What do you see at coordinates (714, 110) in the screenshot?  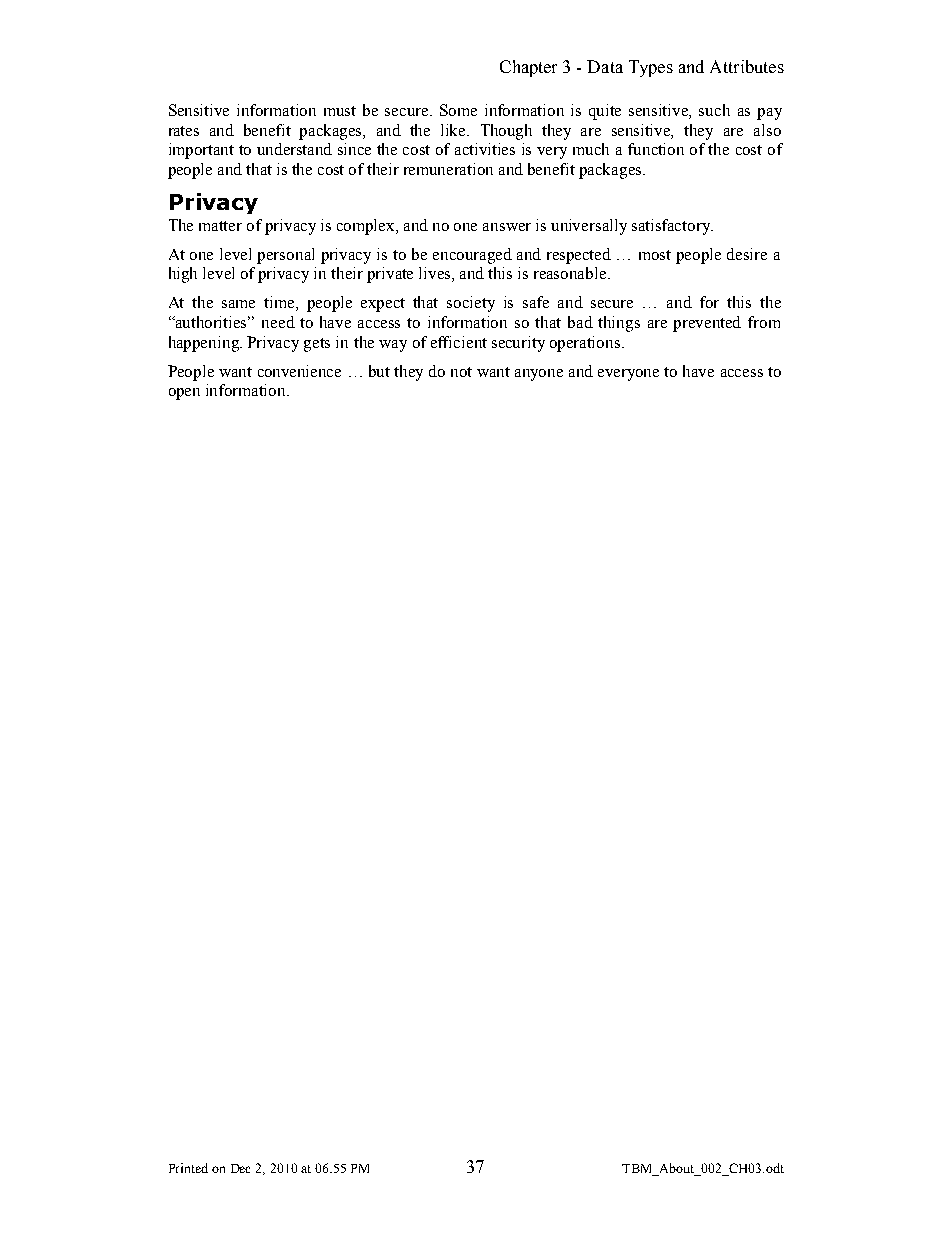 I see `such` at bounding box center [714, 110].
